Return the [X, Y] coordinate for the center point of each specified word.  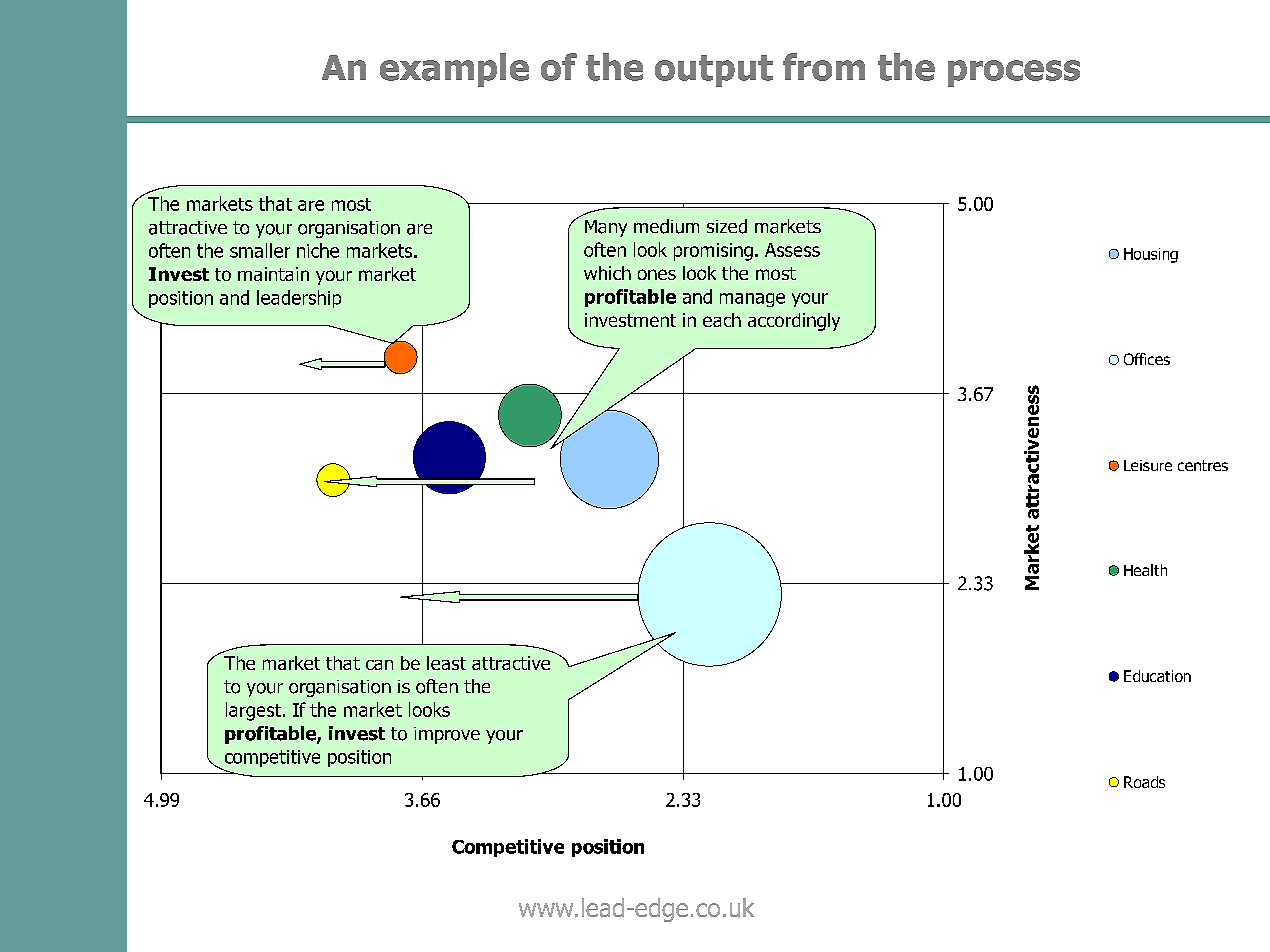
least [446, 663]
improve [447, 735]
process [1014, 73]
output [714, 71]
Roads [1144, 782]
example [454, 70]
